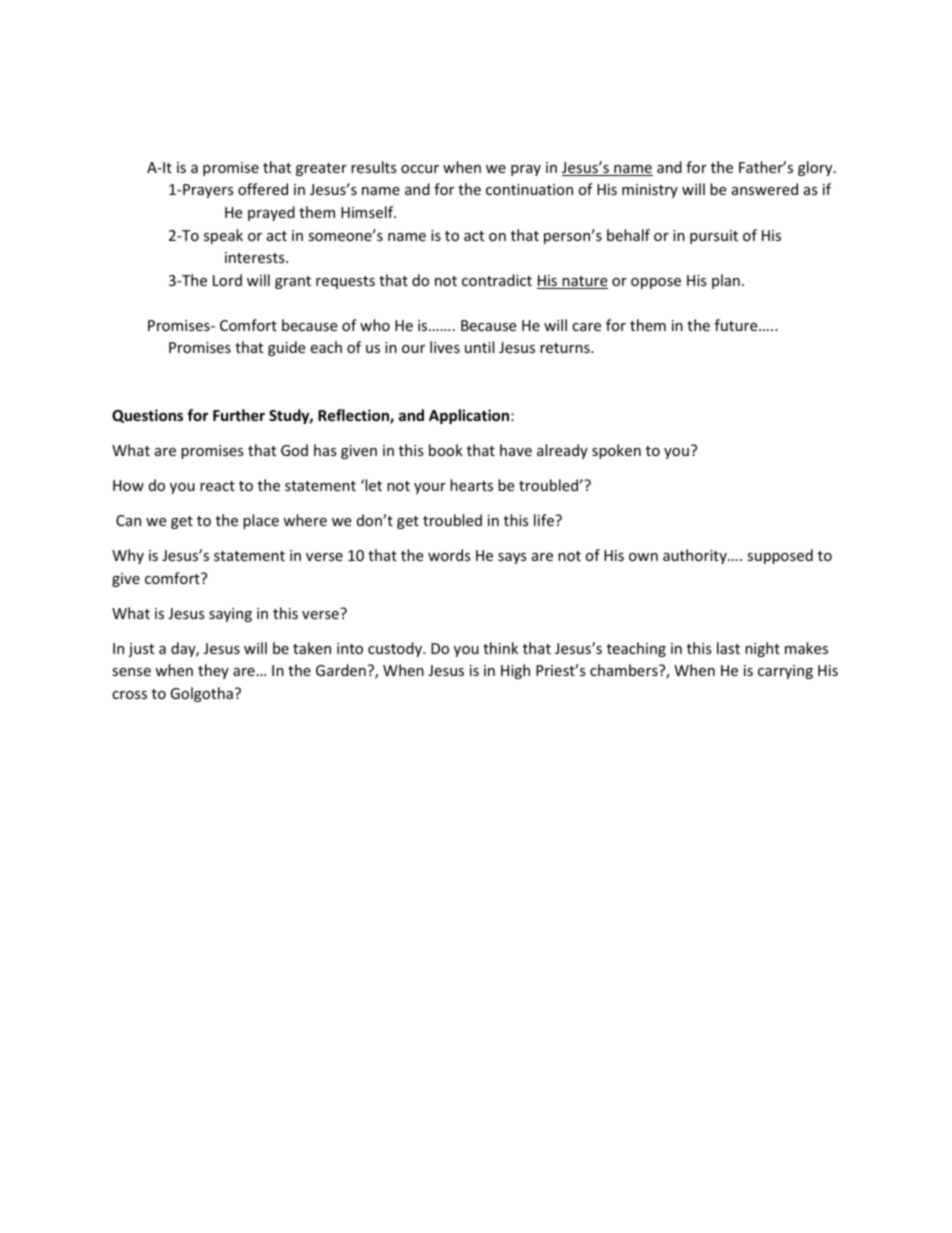 The image size is (952, 1233). Describe the element at coordinates (616, 451) in the screenshot. I see `spoken` at that location.
